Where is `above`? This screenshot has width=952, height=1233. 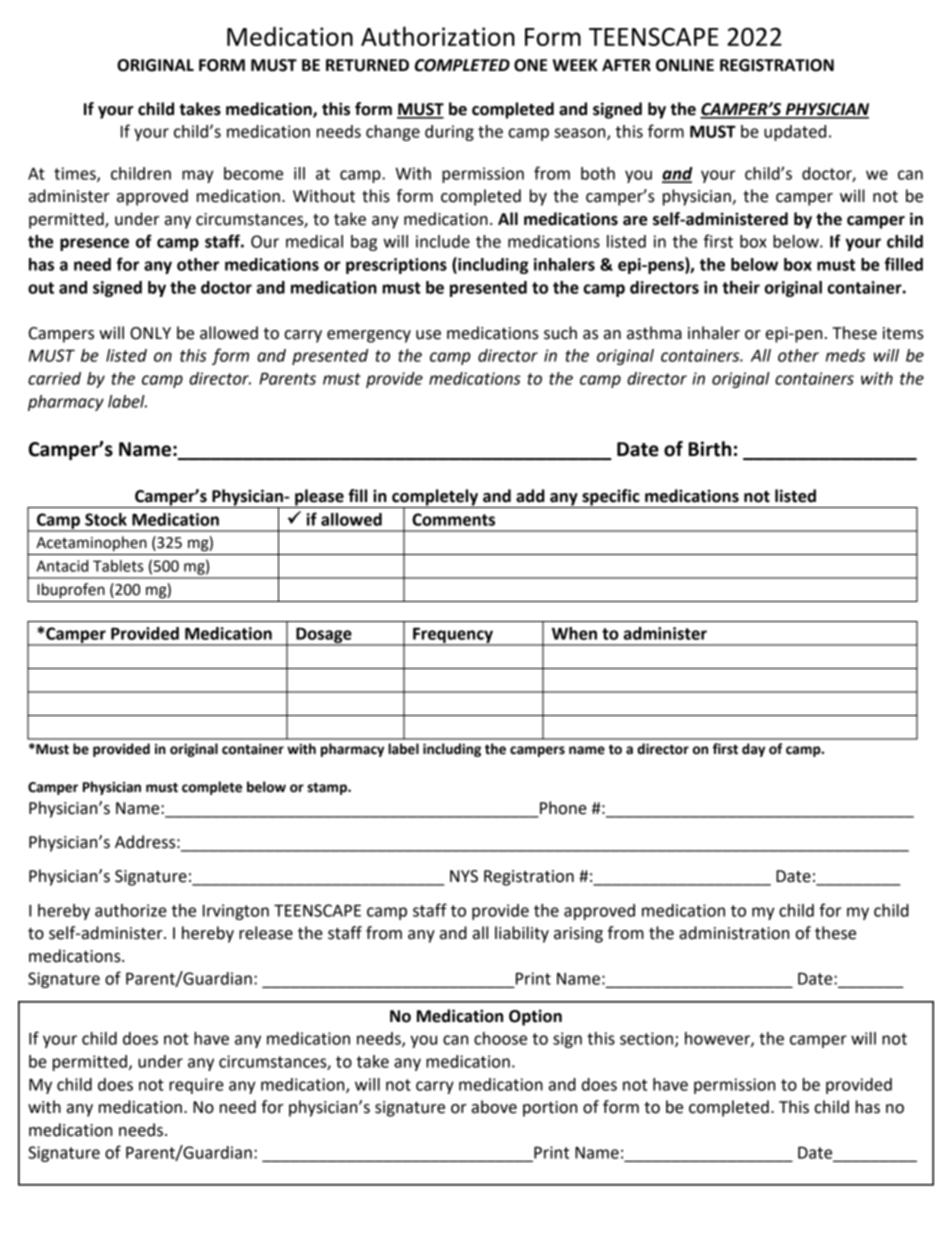
above is located at coordinates (494, 1107).
